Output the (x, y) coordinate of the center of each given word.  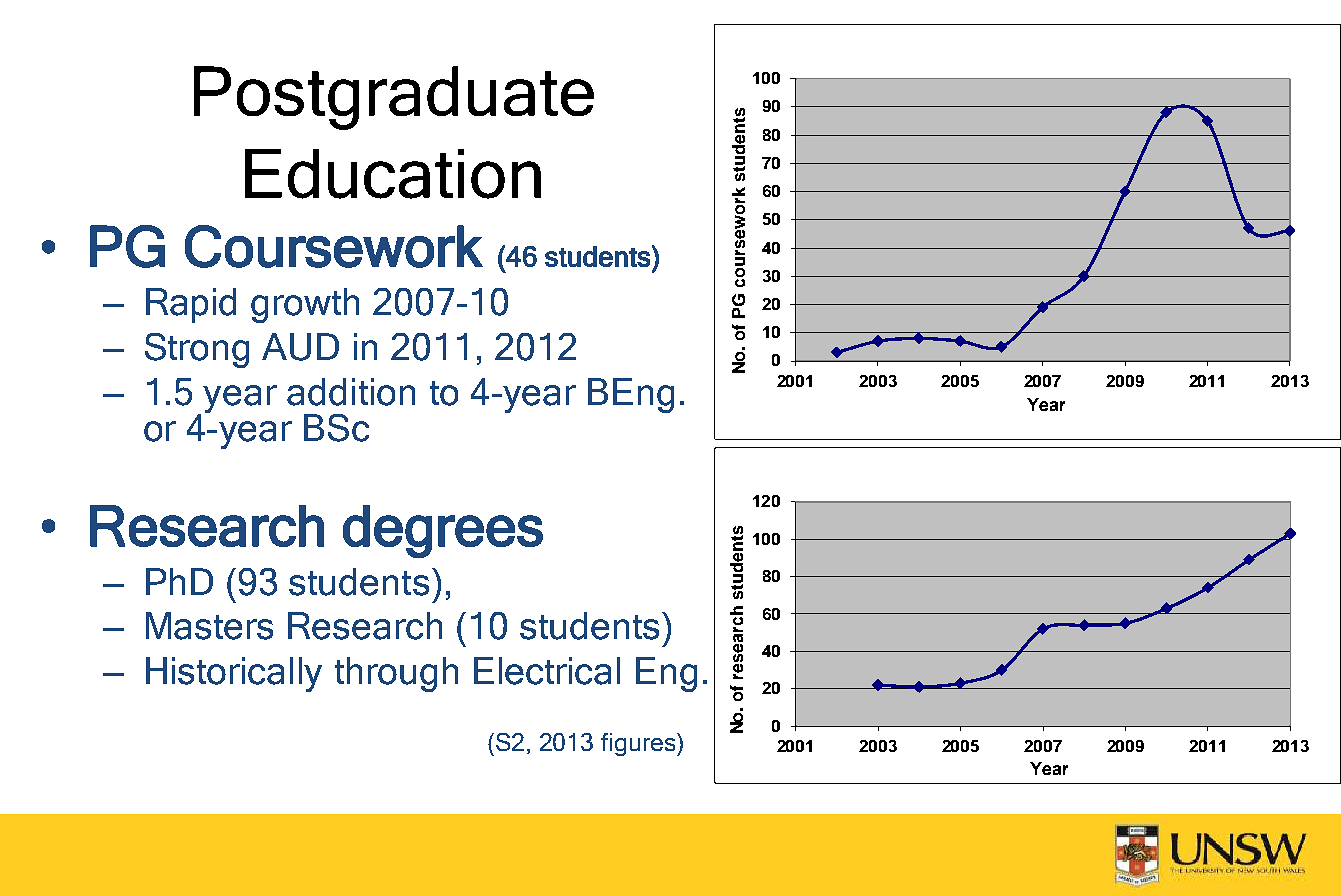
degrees (443, 531)
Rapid (191, 305)
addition (351, 392)
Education (393, 174)
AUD (300, 347)
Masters (209, 626)
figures (639, 744)
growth (305, 305)
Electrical (547, 671)
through (396, 674)
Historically (234, 674)
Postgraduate (394, 98)
